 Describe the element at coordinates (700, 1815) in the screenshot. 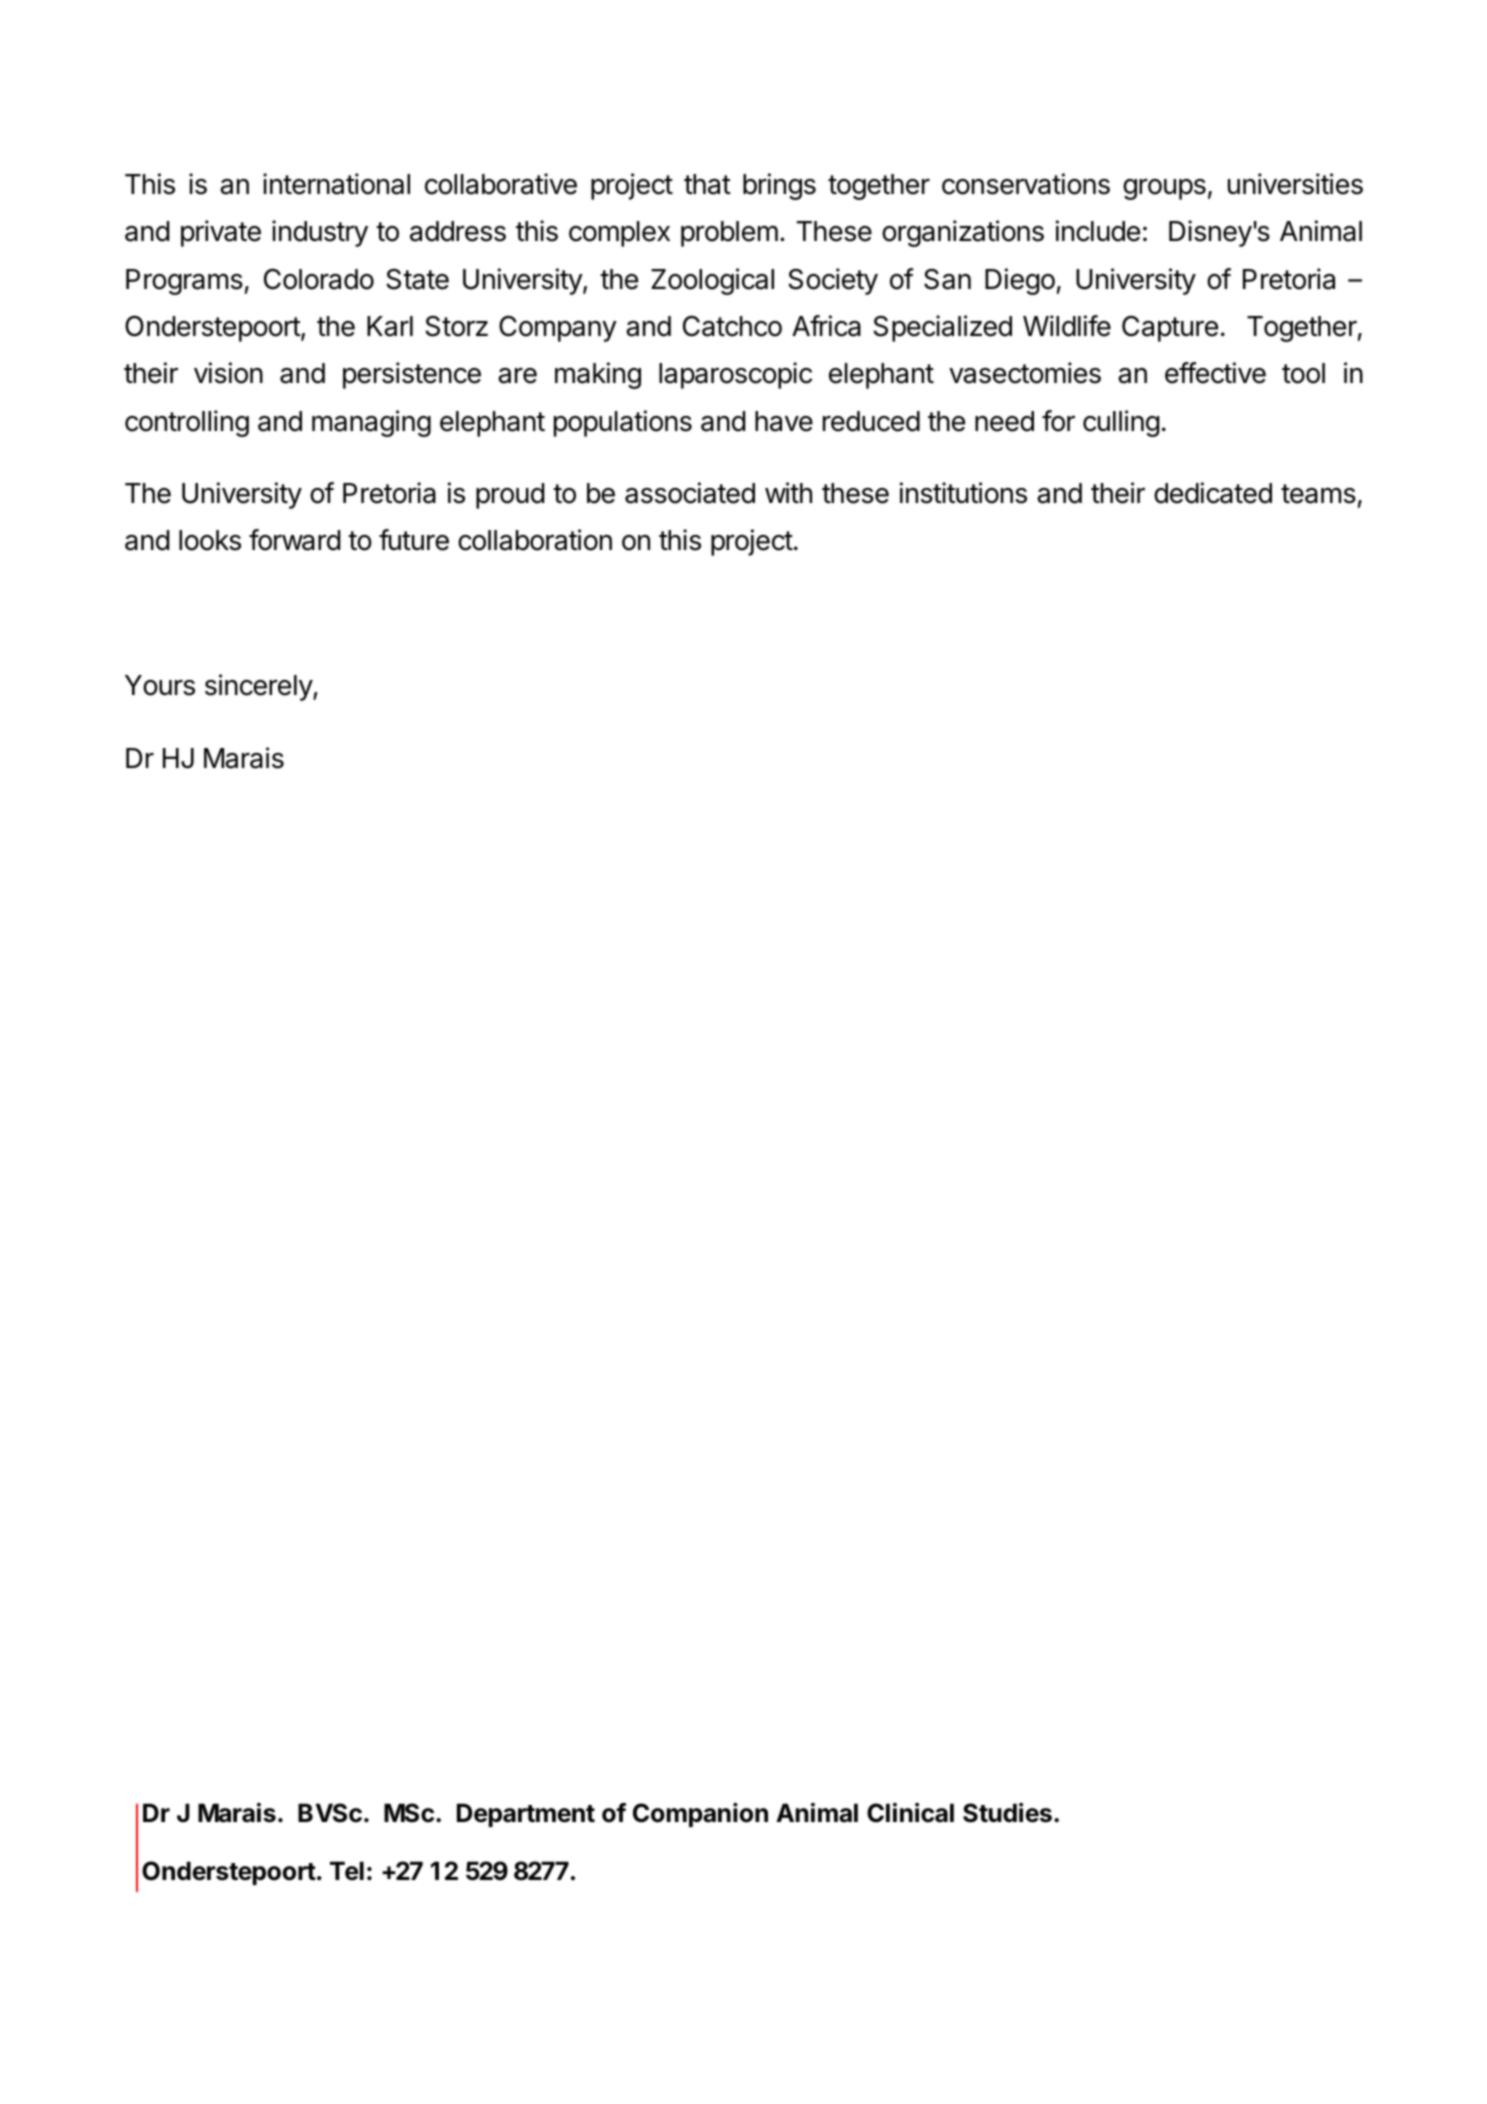

I see `Companion` at that location.
